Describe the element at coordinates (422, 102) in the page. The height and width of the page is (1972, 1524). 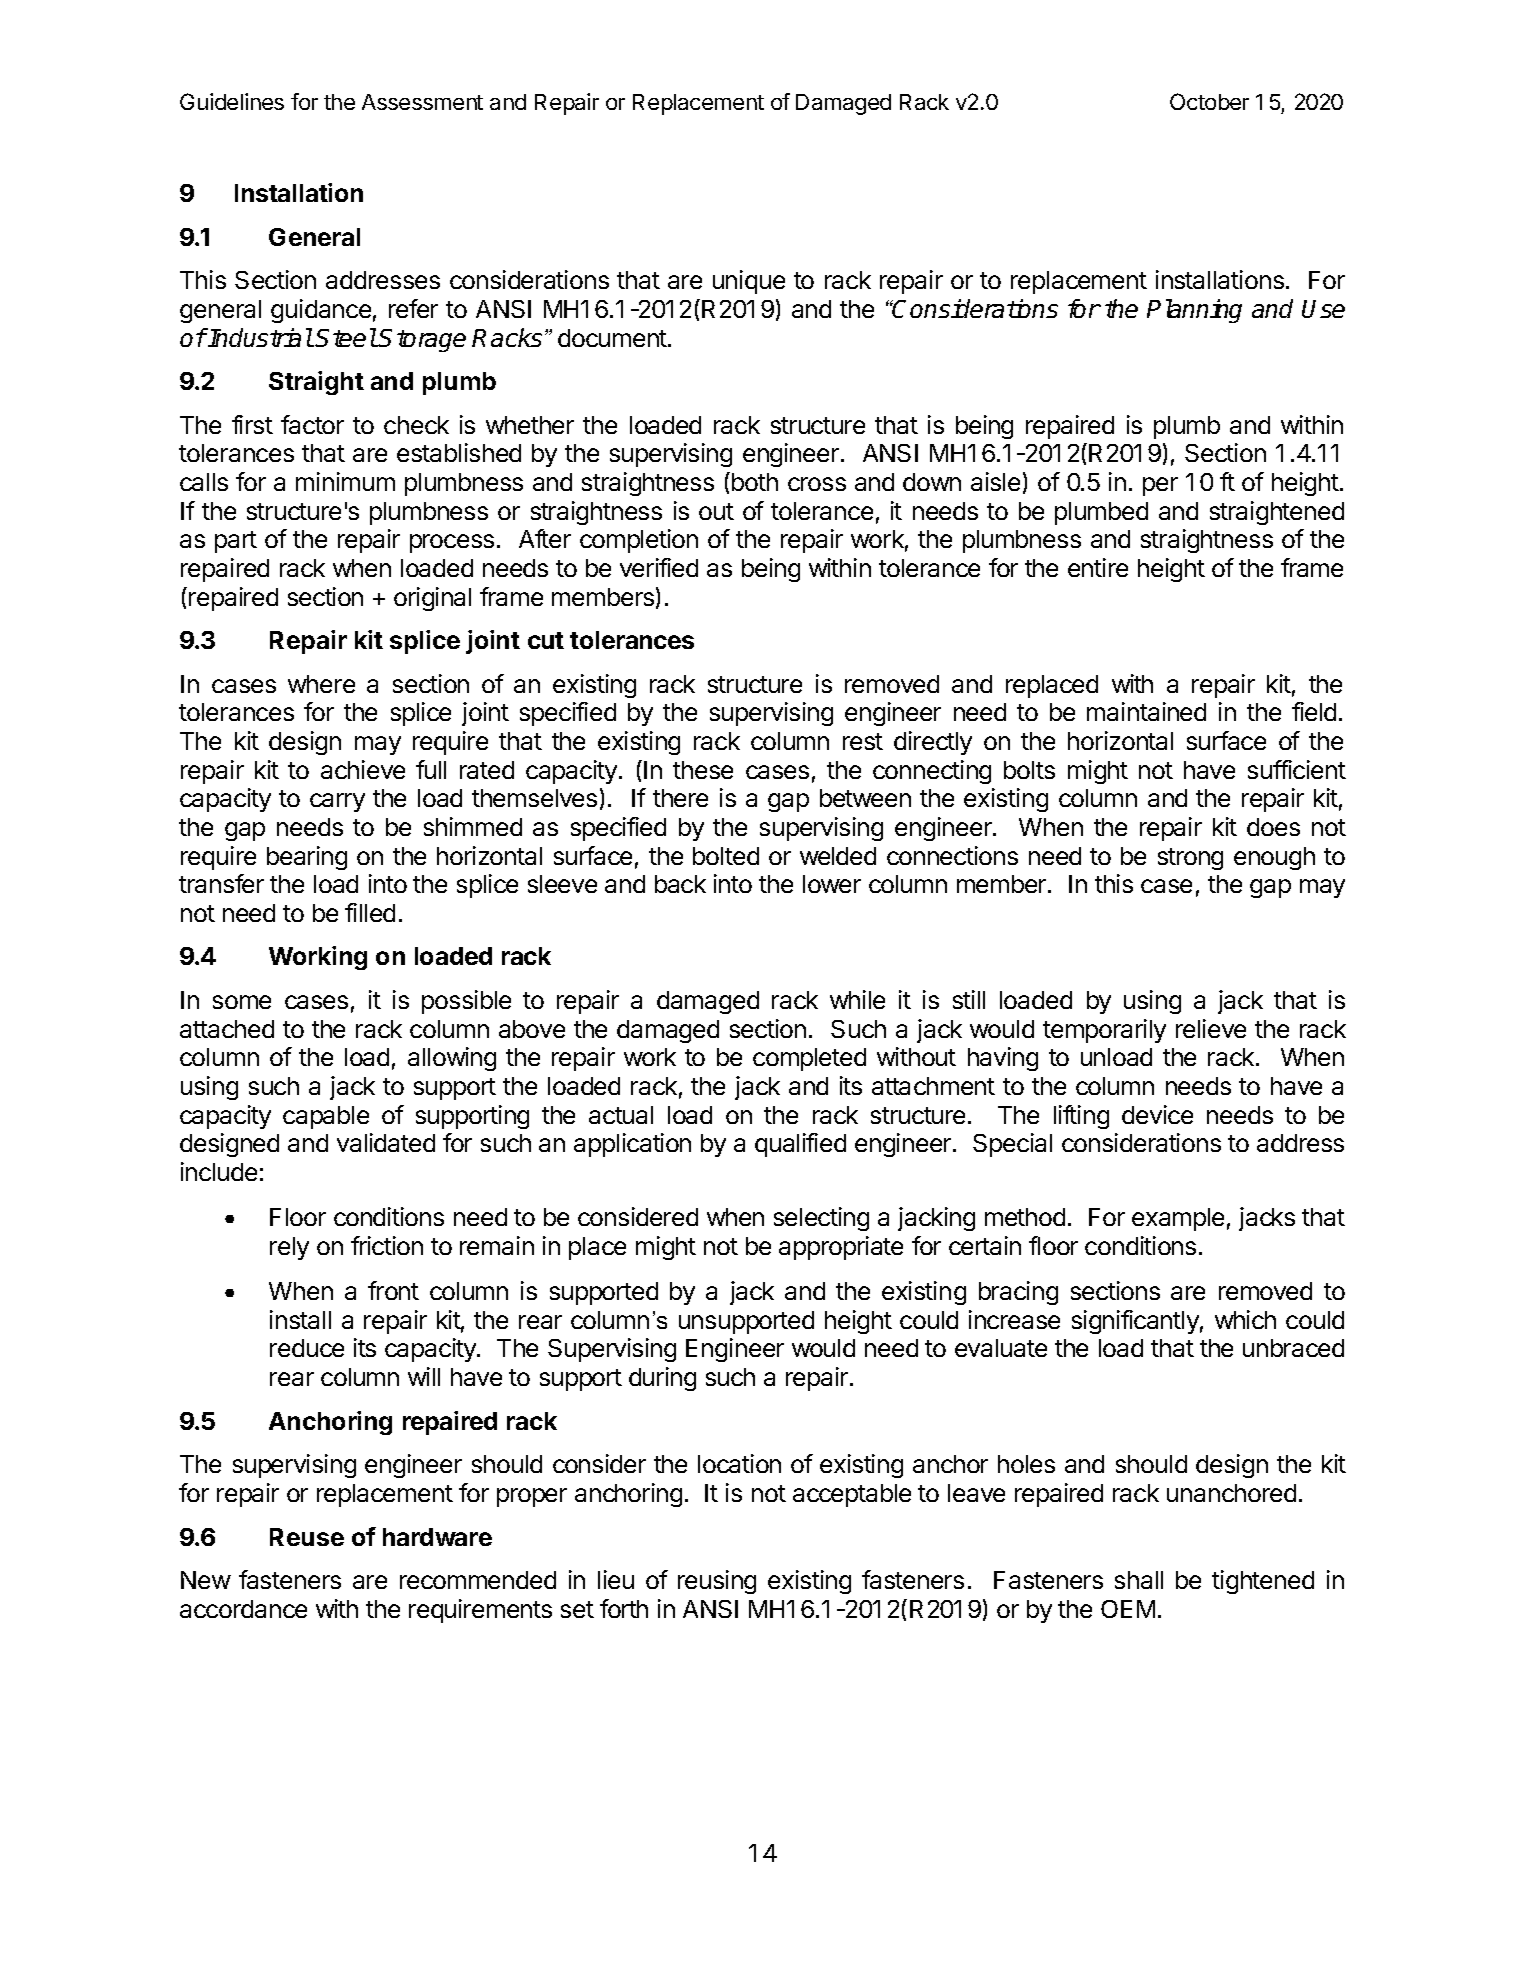
I see `Assessment` at that location.
